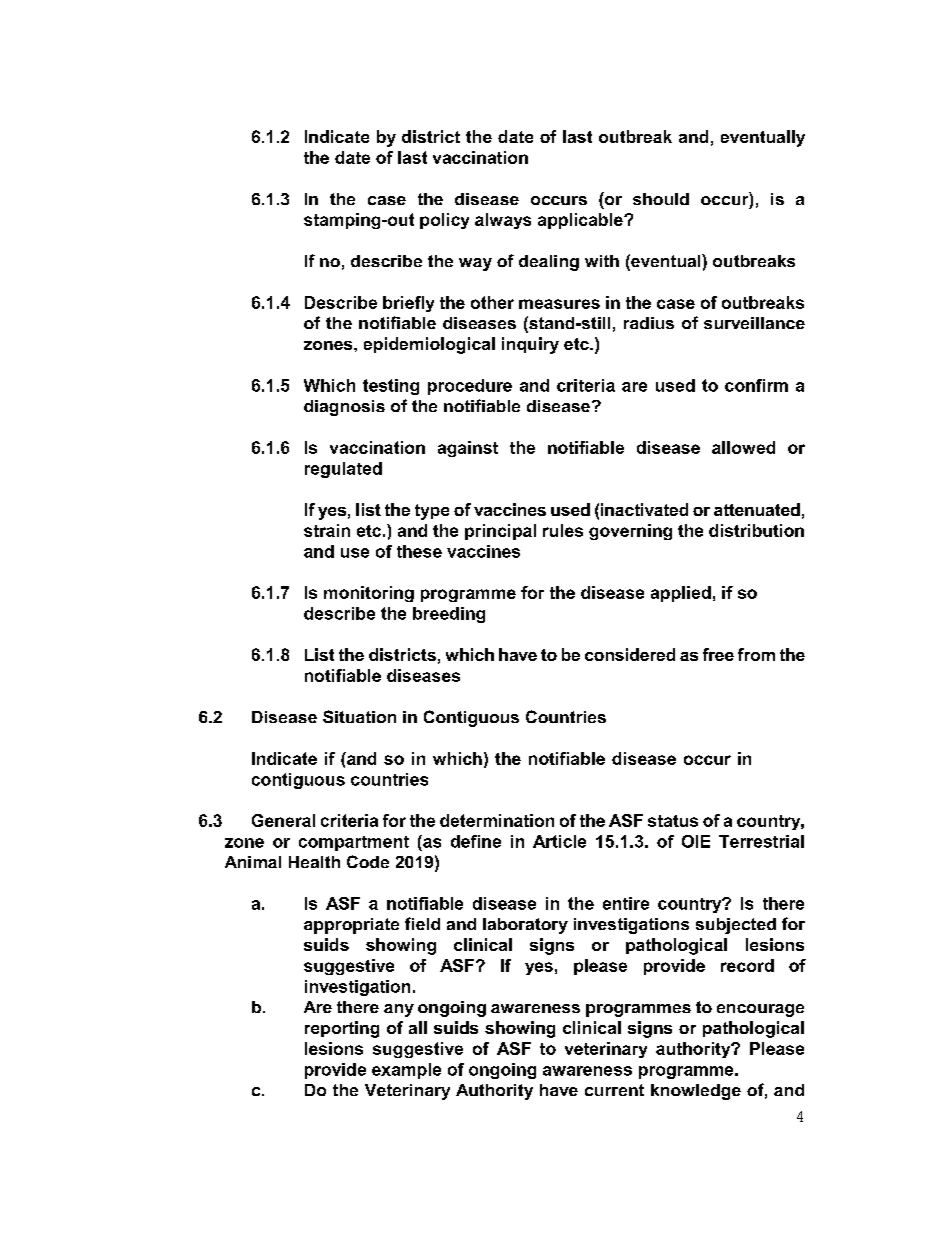 Image resolution: width=952 pixels, height=1233 pixels. Describe the element at coordinates (314, 862) in the document. I see `Health` at that location.
